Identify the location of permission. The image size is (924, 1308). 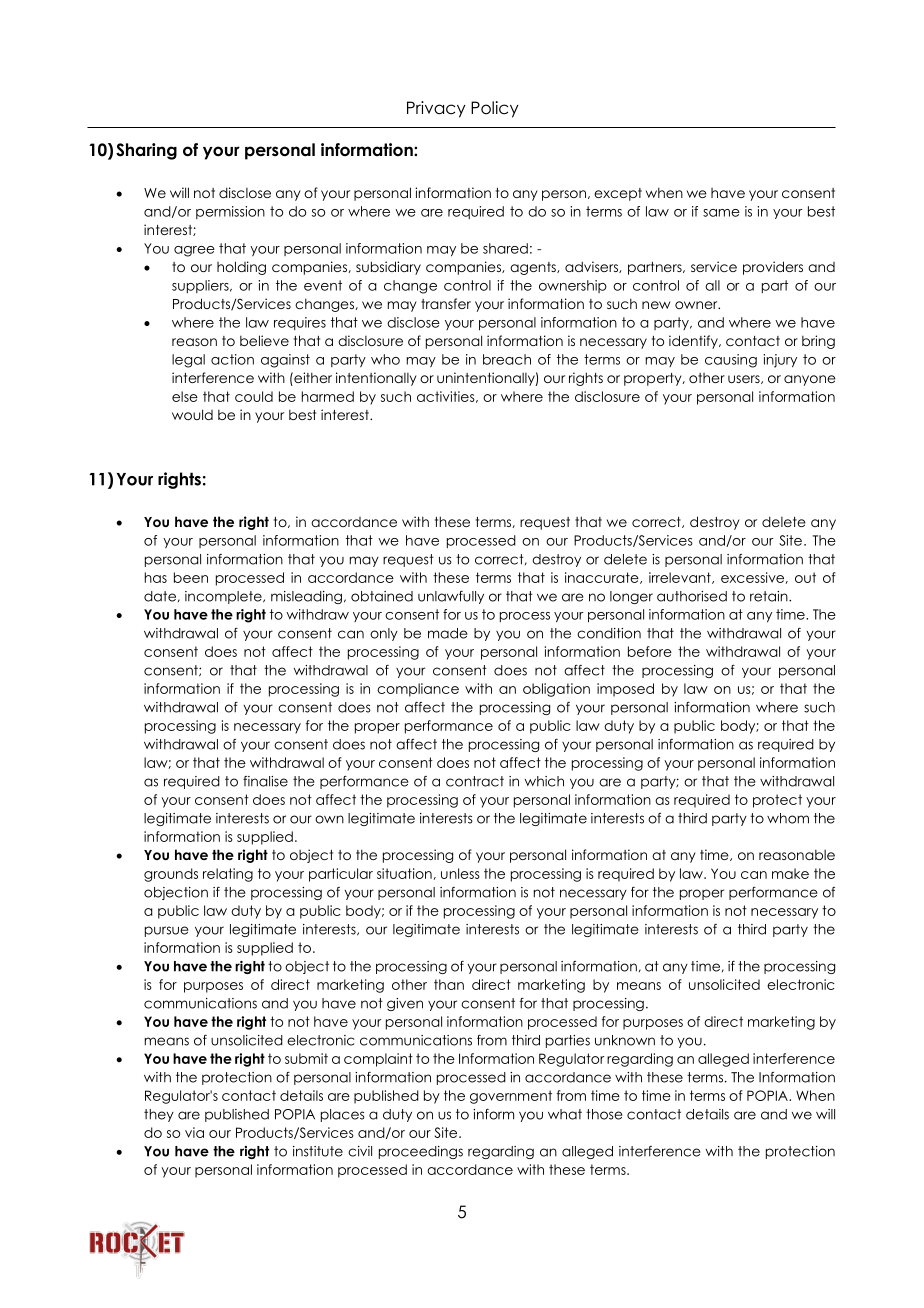
(230, 212).
